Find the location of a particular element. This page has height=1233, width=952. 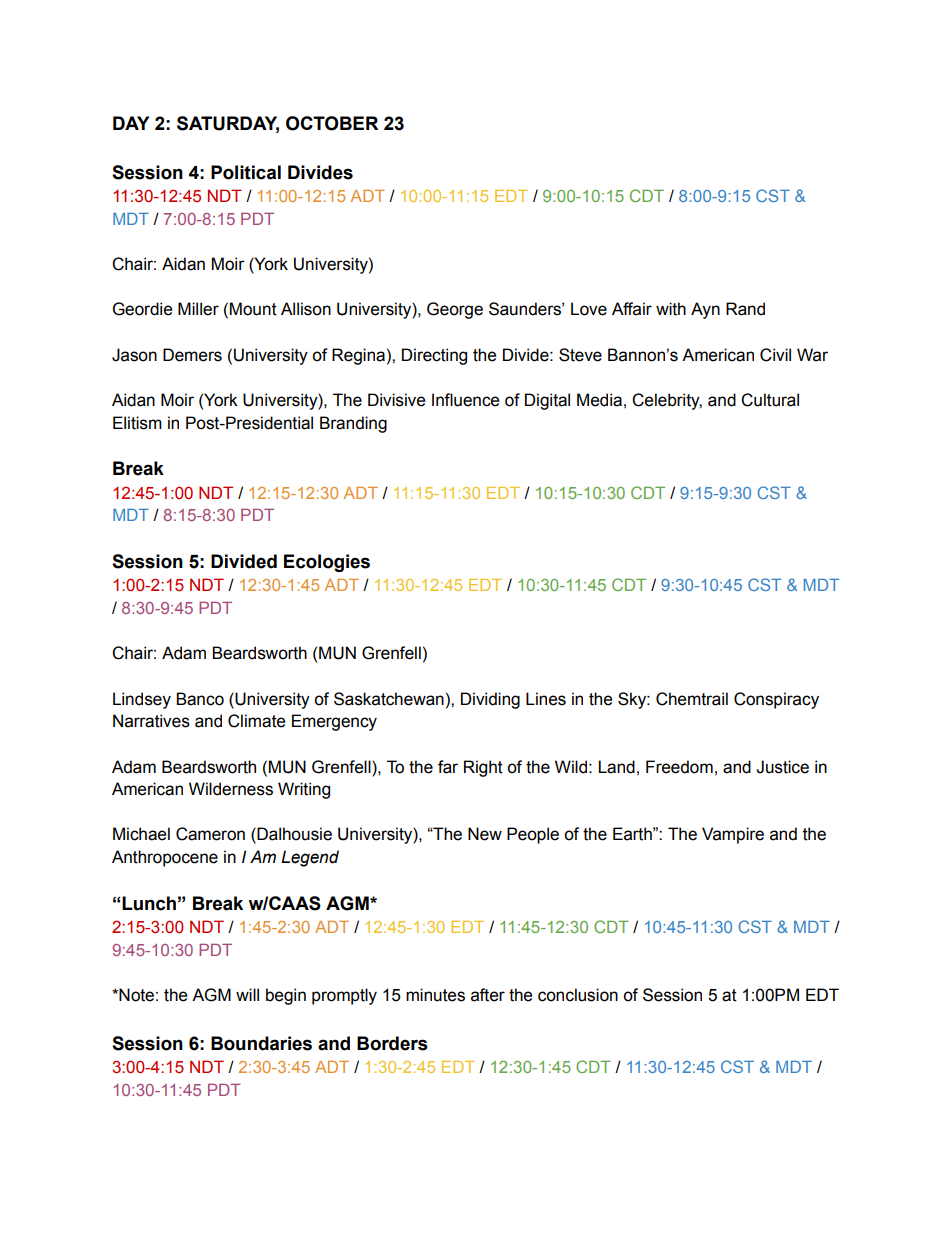

OCTOBER is located at coordinates (332, 123).
